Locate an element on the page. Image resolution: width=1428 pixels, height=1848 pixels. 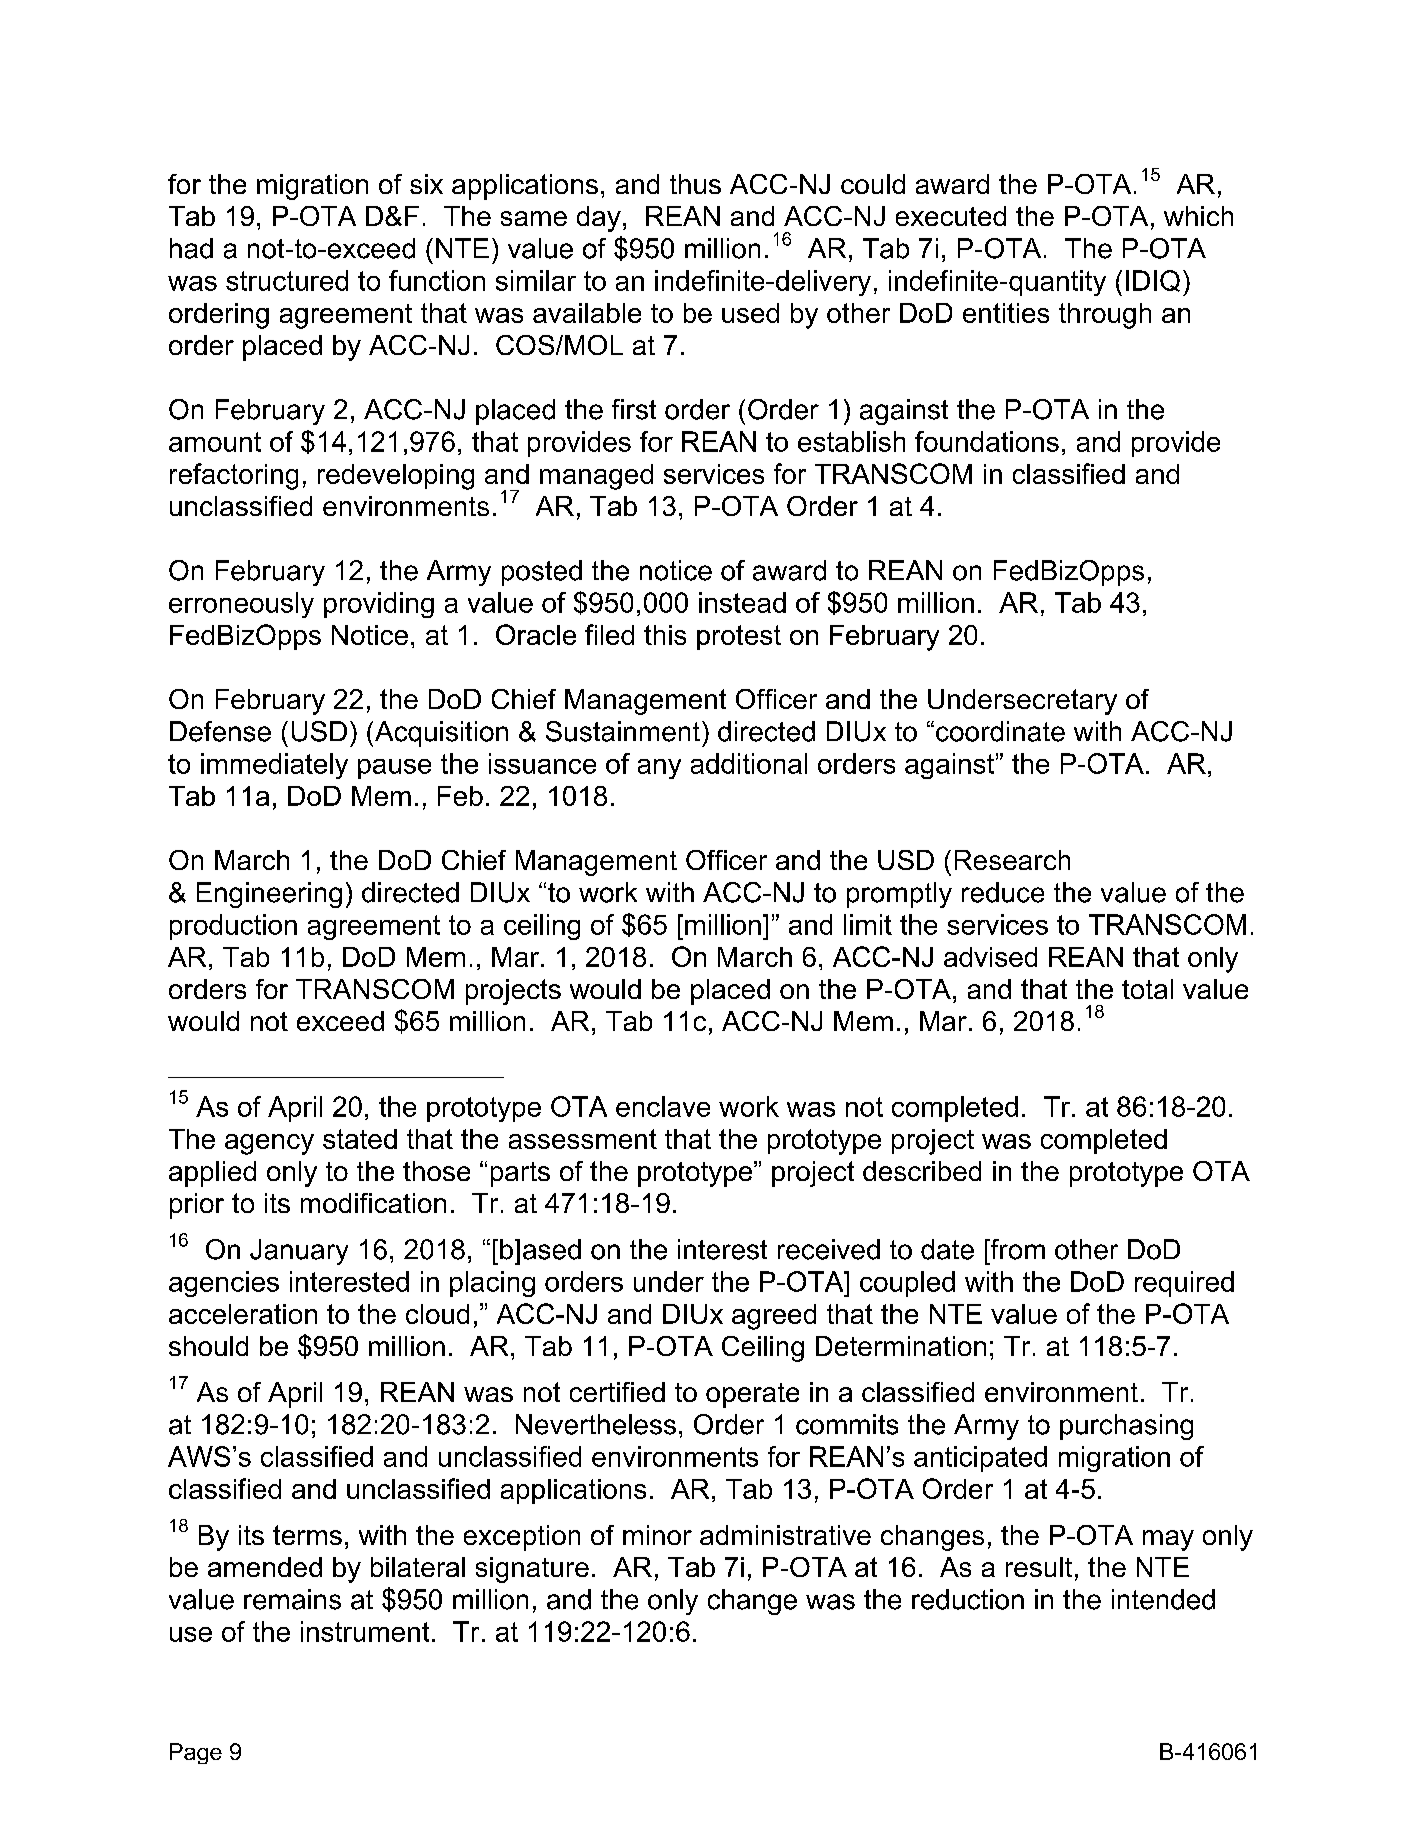
structured is located at coordinates (287, 280).
